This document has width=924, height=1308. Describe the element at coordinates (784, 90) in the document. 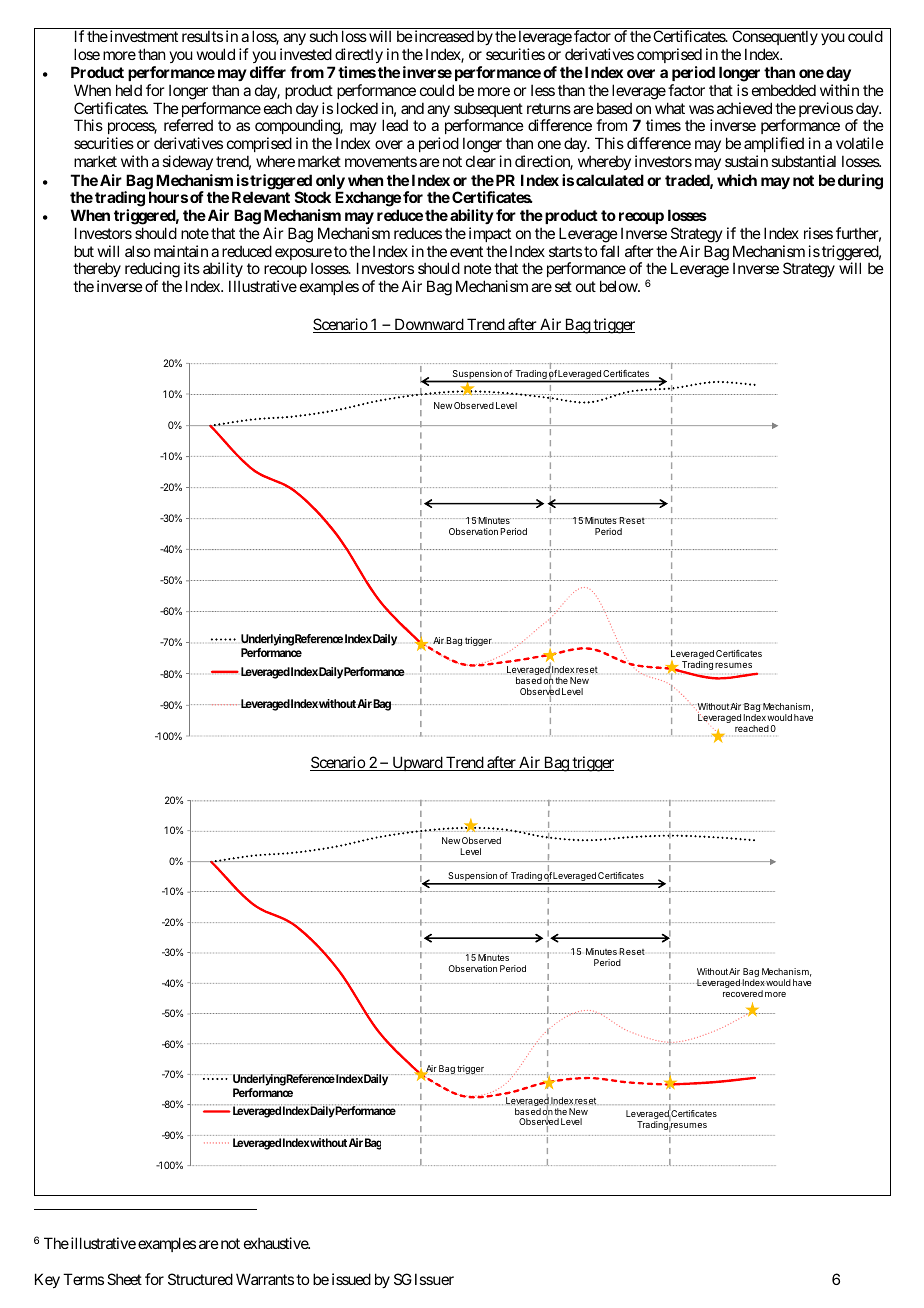

I see `embedded` at that location.
